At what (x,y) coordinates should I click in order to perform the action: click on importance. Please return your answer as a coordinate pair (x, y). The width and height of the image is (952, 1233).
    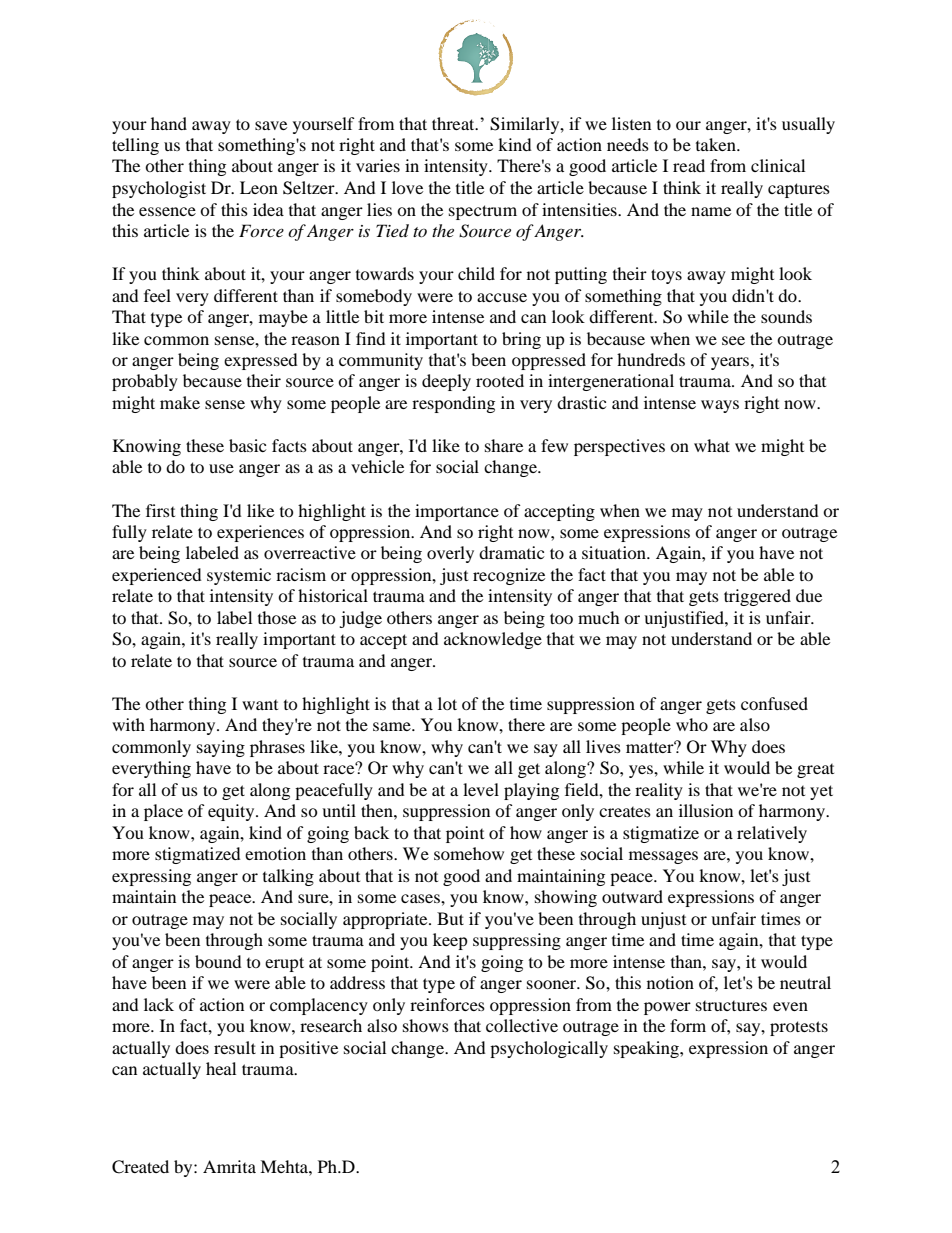
    Looking at the image, I should click on (457, 512).
